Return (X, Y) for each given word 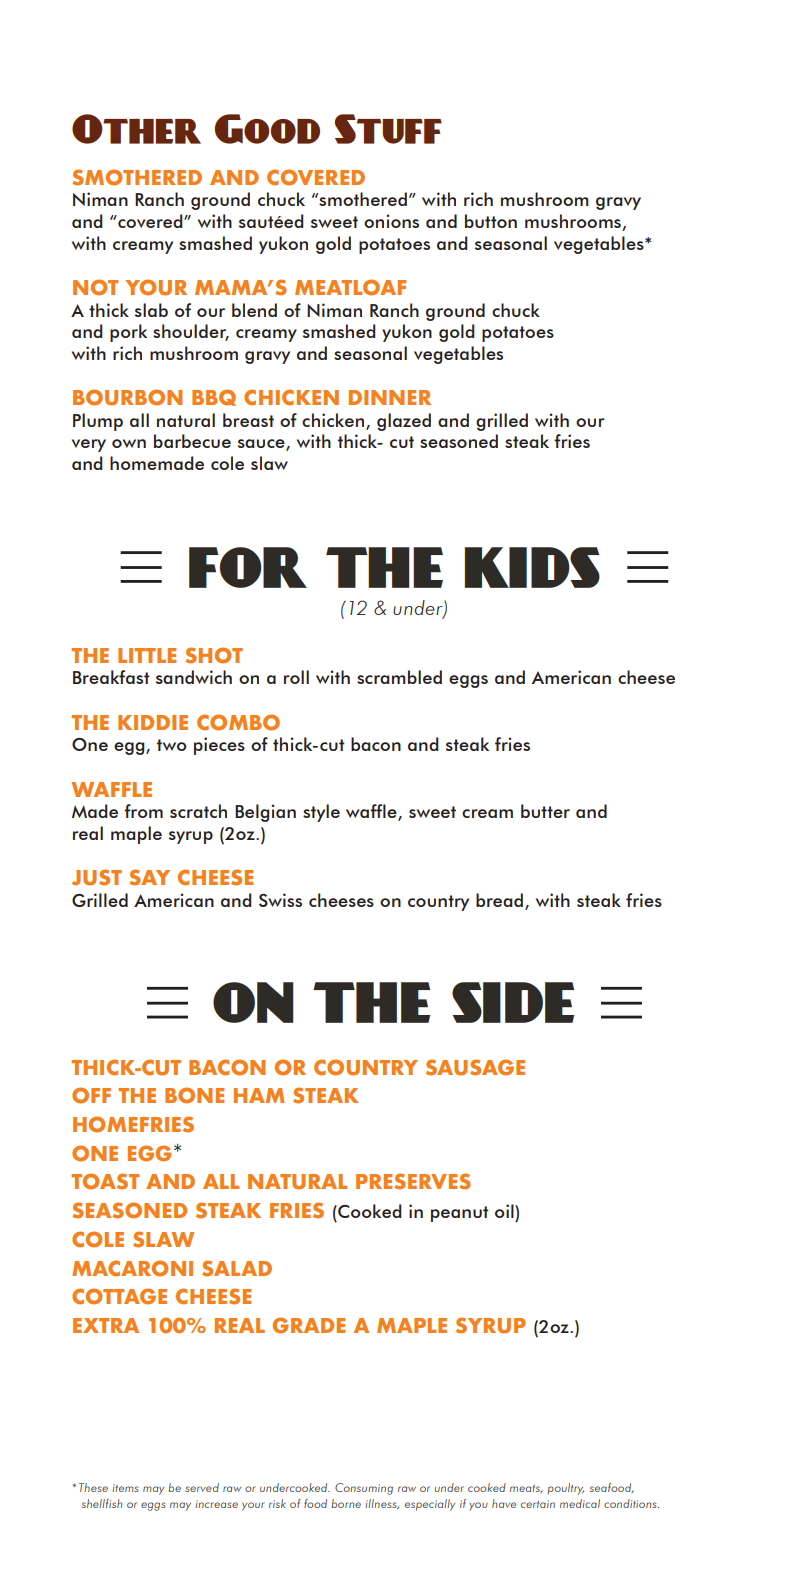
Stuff (388, 129)
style (321, 813)
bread (499, 900)
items (125, 1488)
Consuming (364, 1489)
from (143, 811)
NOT (95, 287)
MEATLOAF (350, 287)
